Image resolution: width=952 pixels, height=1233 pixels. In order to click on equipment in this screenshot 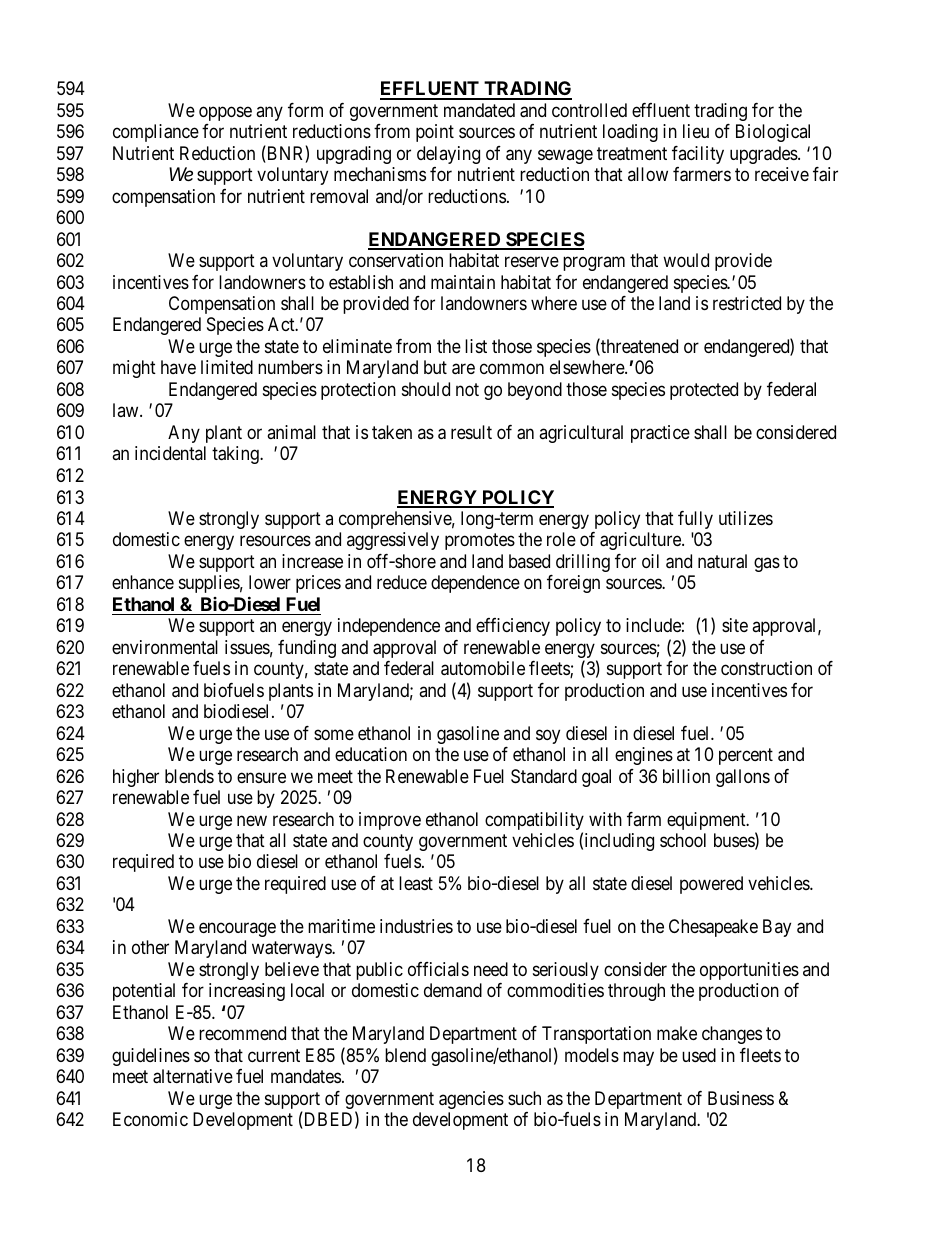, I will do `click(707, 821)`.
